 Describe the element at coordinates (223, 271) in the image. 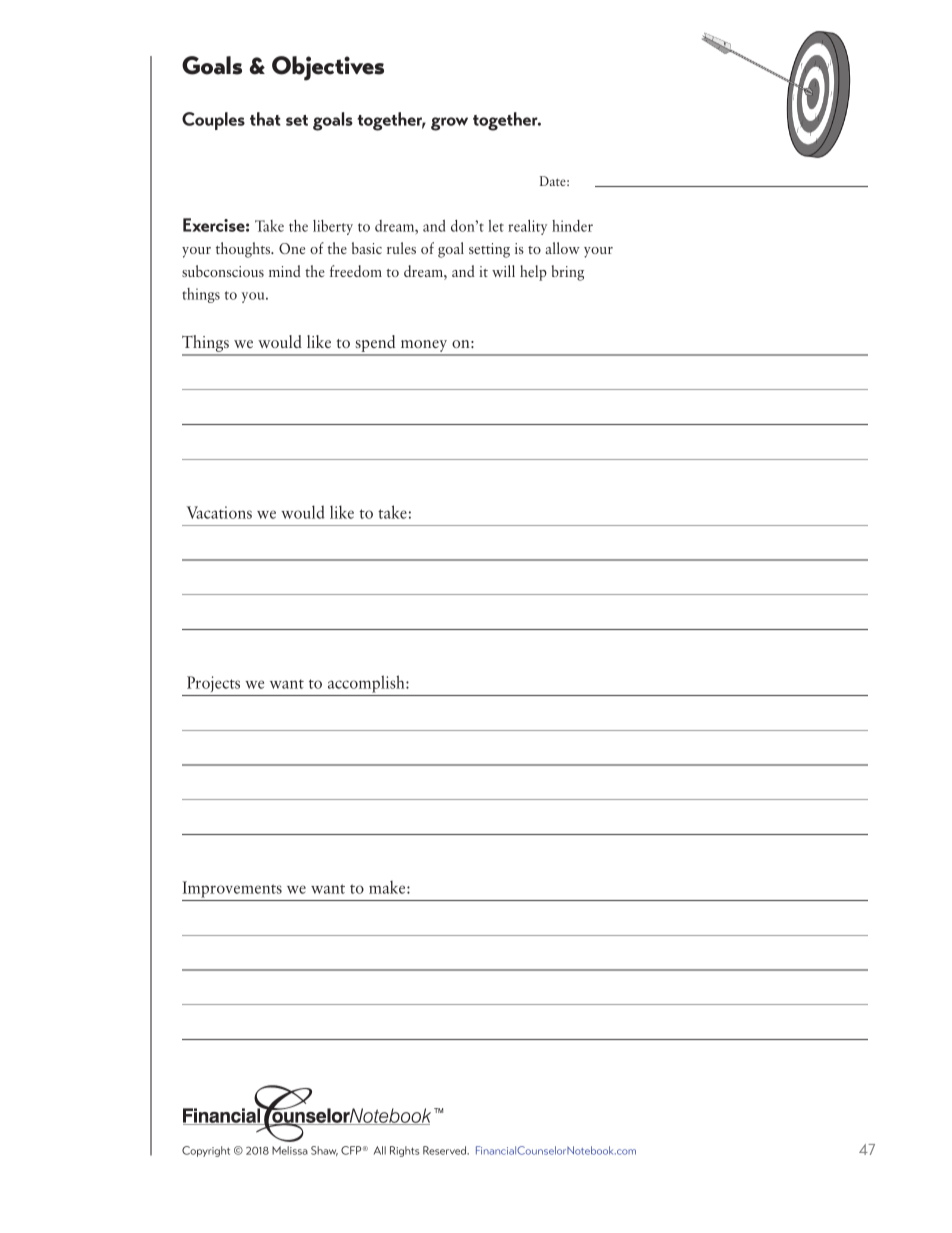

I see `subconscious` at that location.
